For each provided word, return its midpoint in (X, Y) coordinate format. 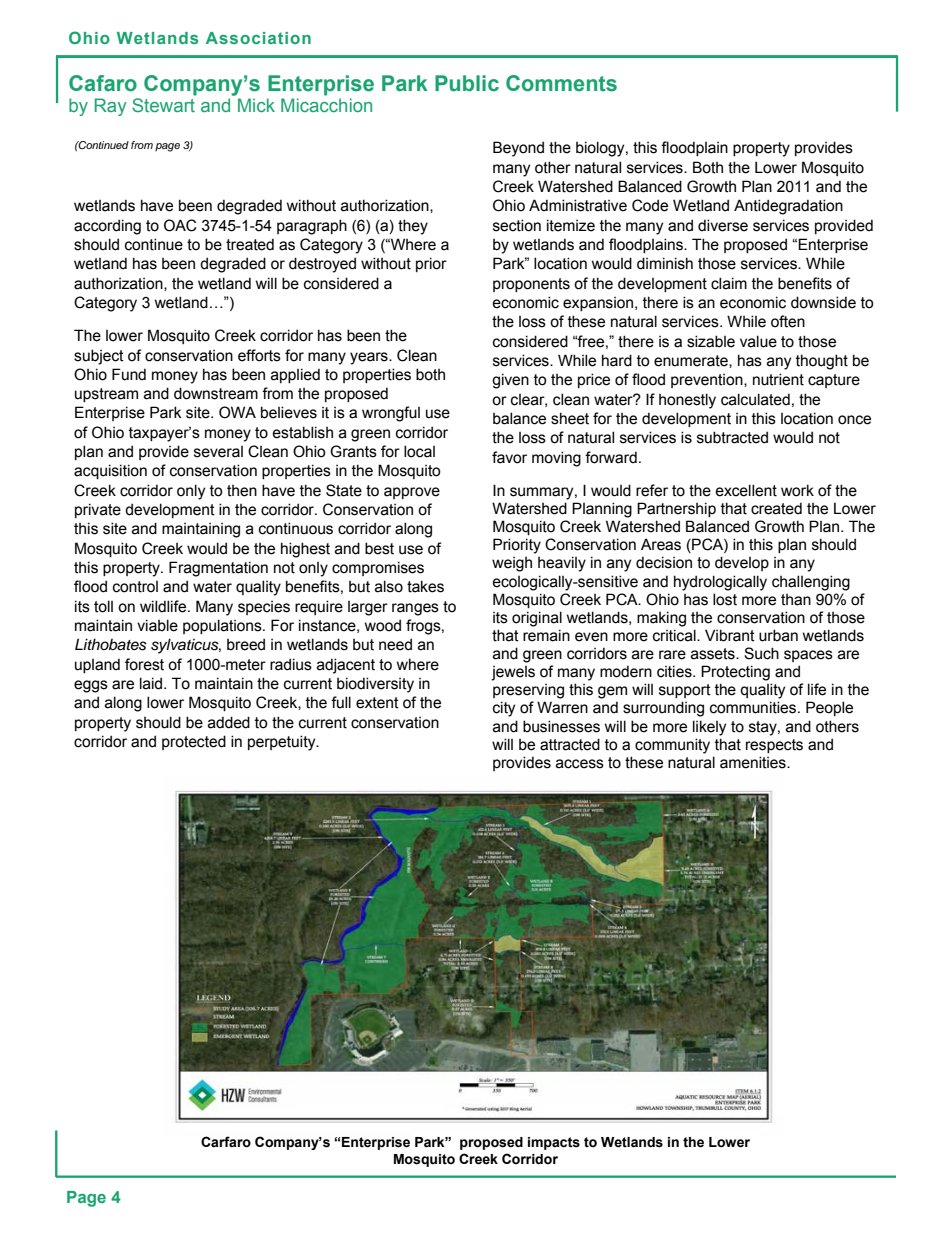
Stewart (164, 103)
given (510, 381)
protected (194, 742)
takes (425, 586)
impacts (554, 1143)
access (580, 764)
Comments (561, 83)
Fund (129, 374)
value (758, 341)
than (796, 600)
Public (467, 83)
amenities (754, 762)
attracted (570, 744)
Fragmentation (218, 569)
